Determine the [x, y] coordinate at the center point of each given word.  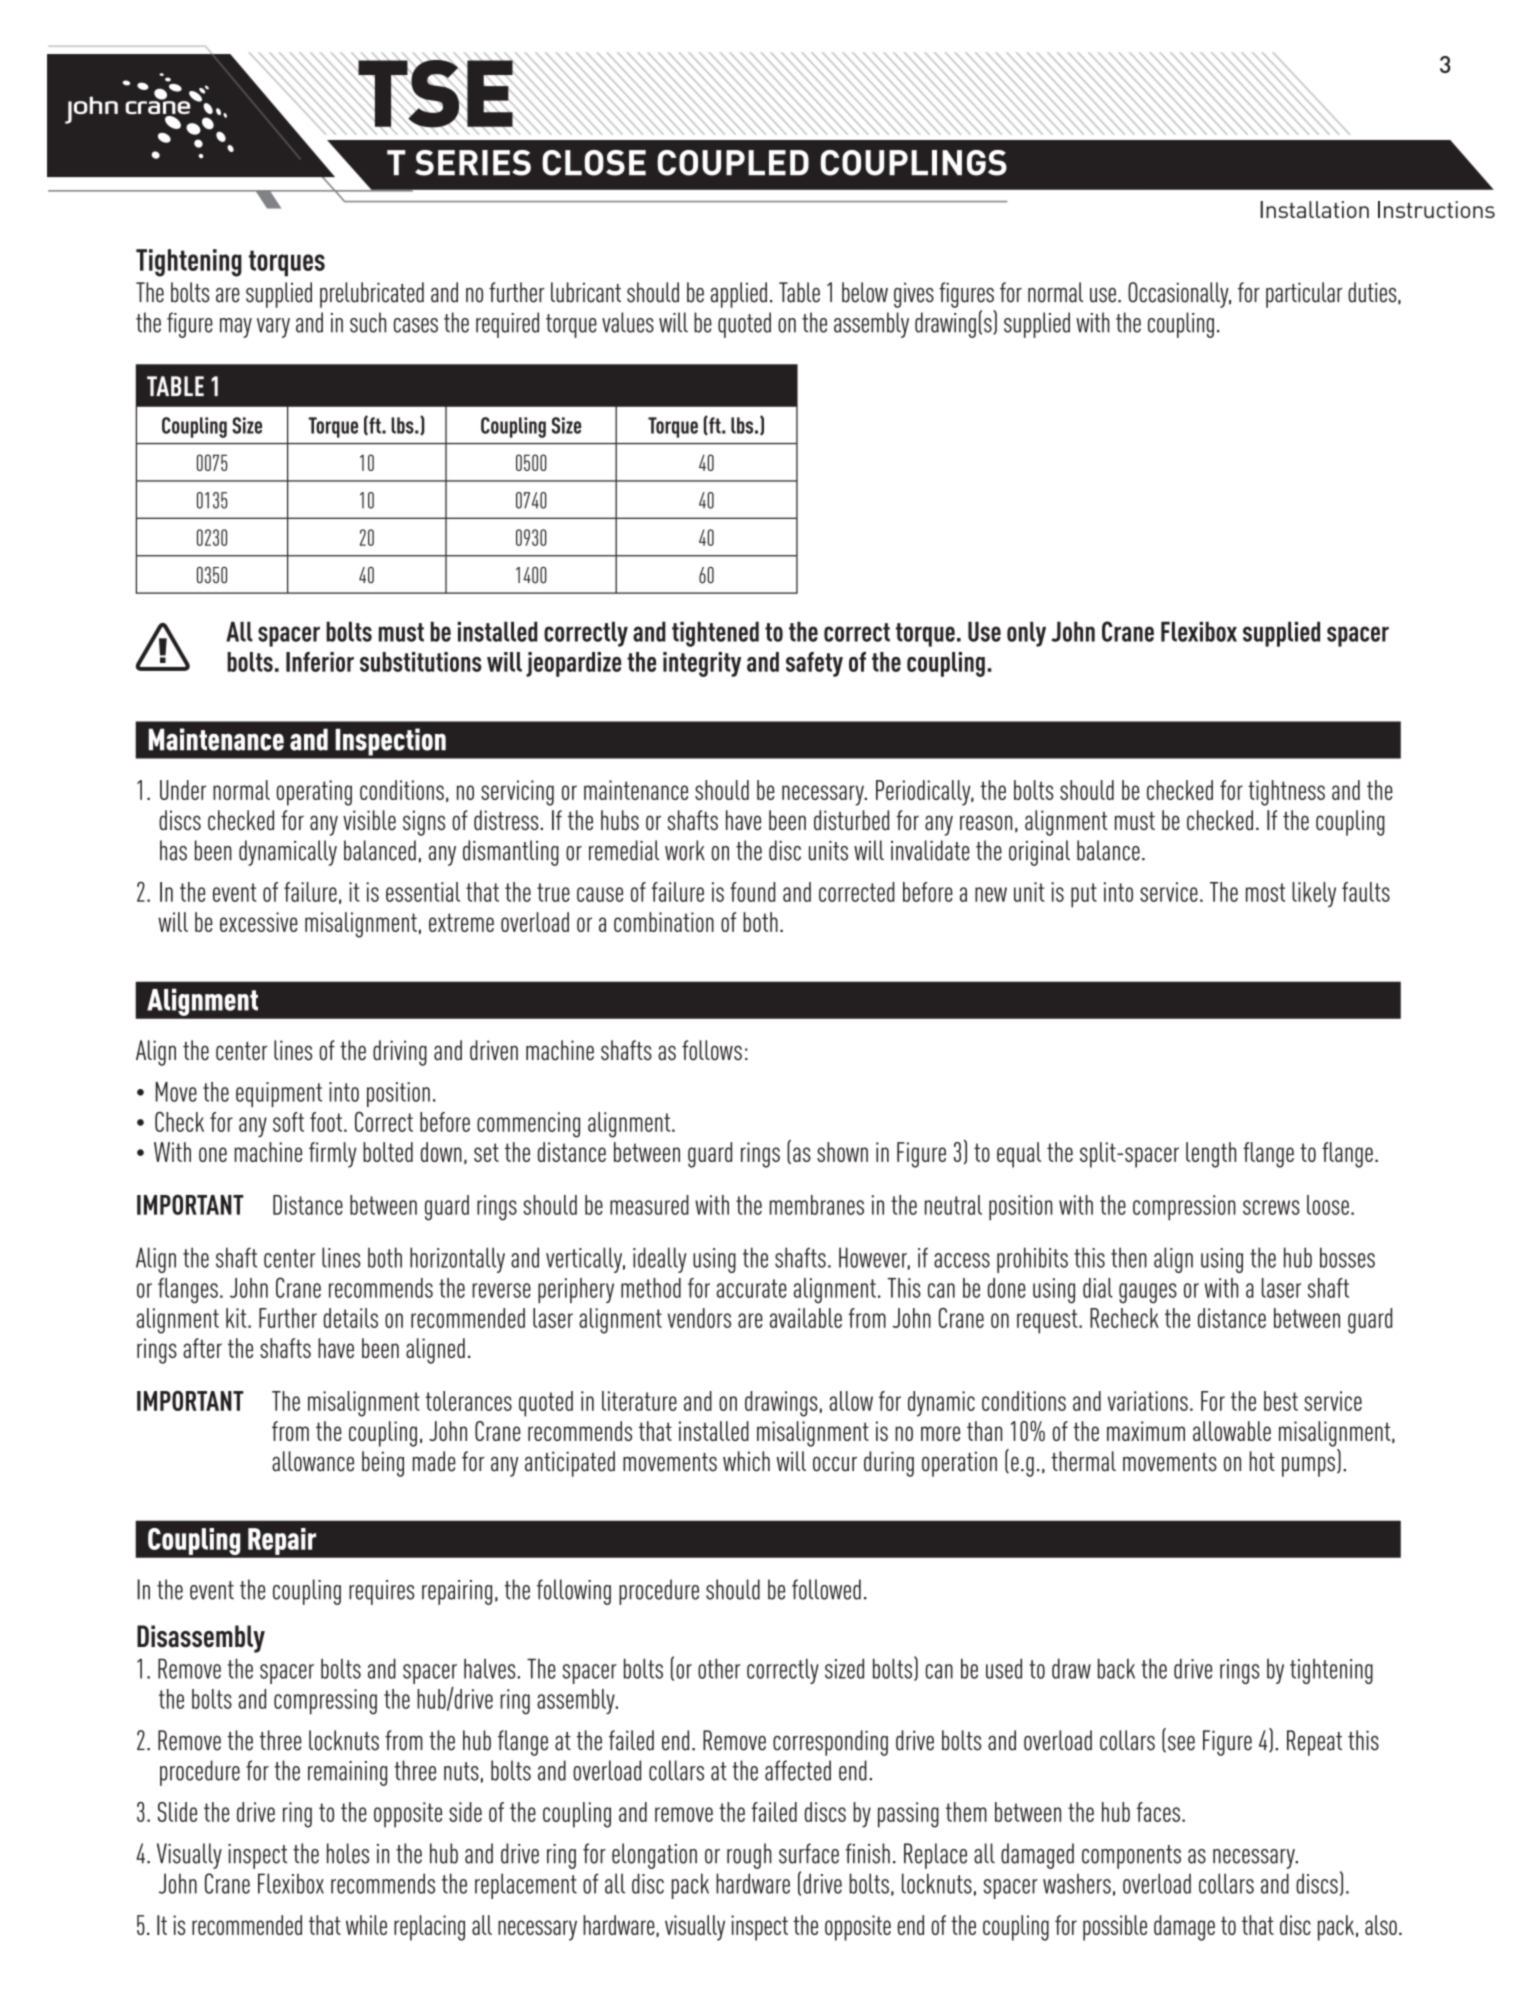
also [1381, 1925]
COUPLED [733, 163]
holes [348, 1853]
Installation [1314, 209]
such [368, 322]
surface [809, 1853]
